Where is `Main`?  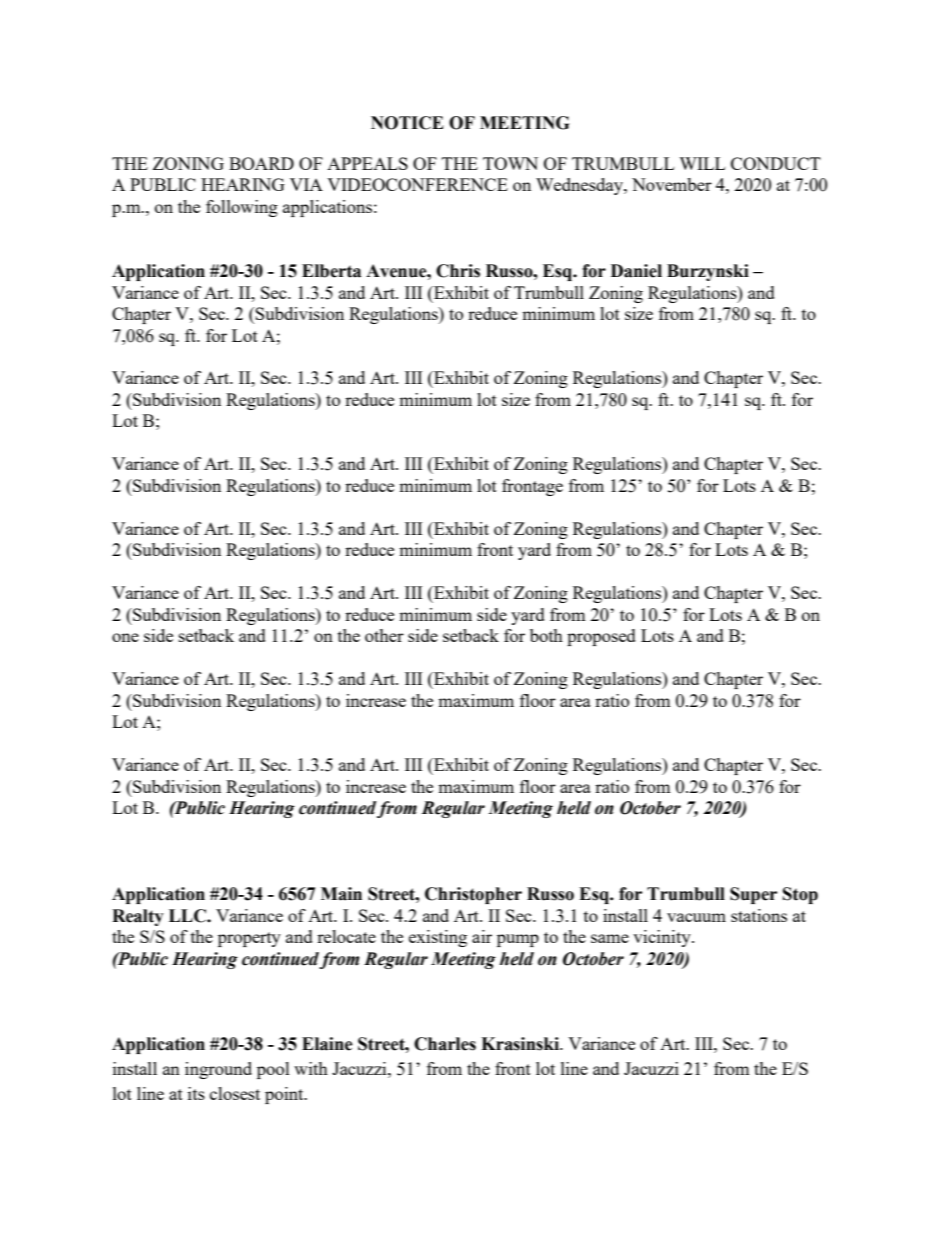 Main is located at coordinates (341, 894).
